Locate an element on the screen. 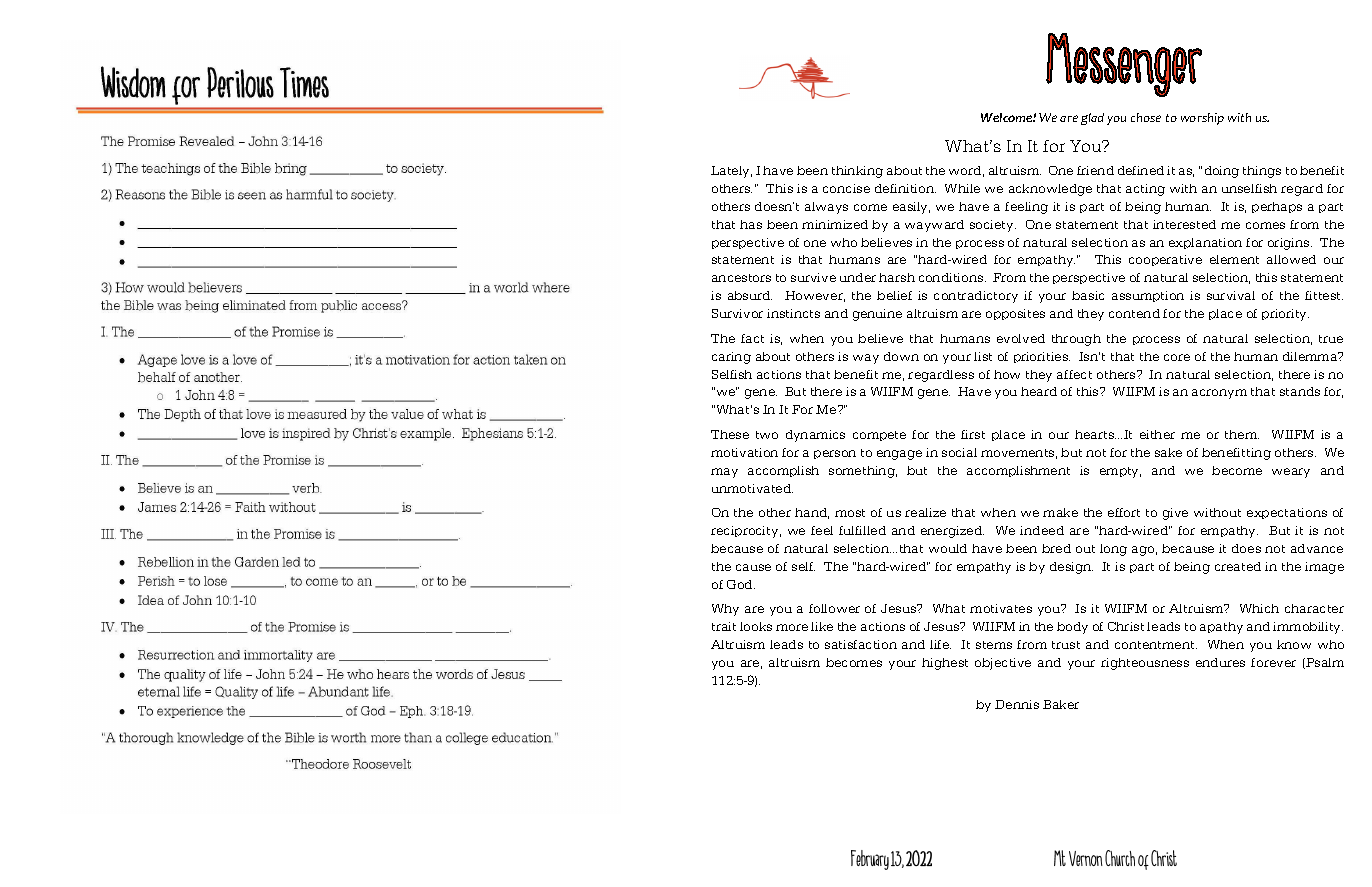 This screenshot has width=1372, height=887. more is located at coordinates (792, 627).
